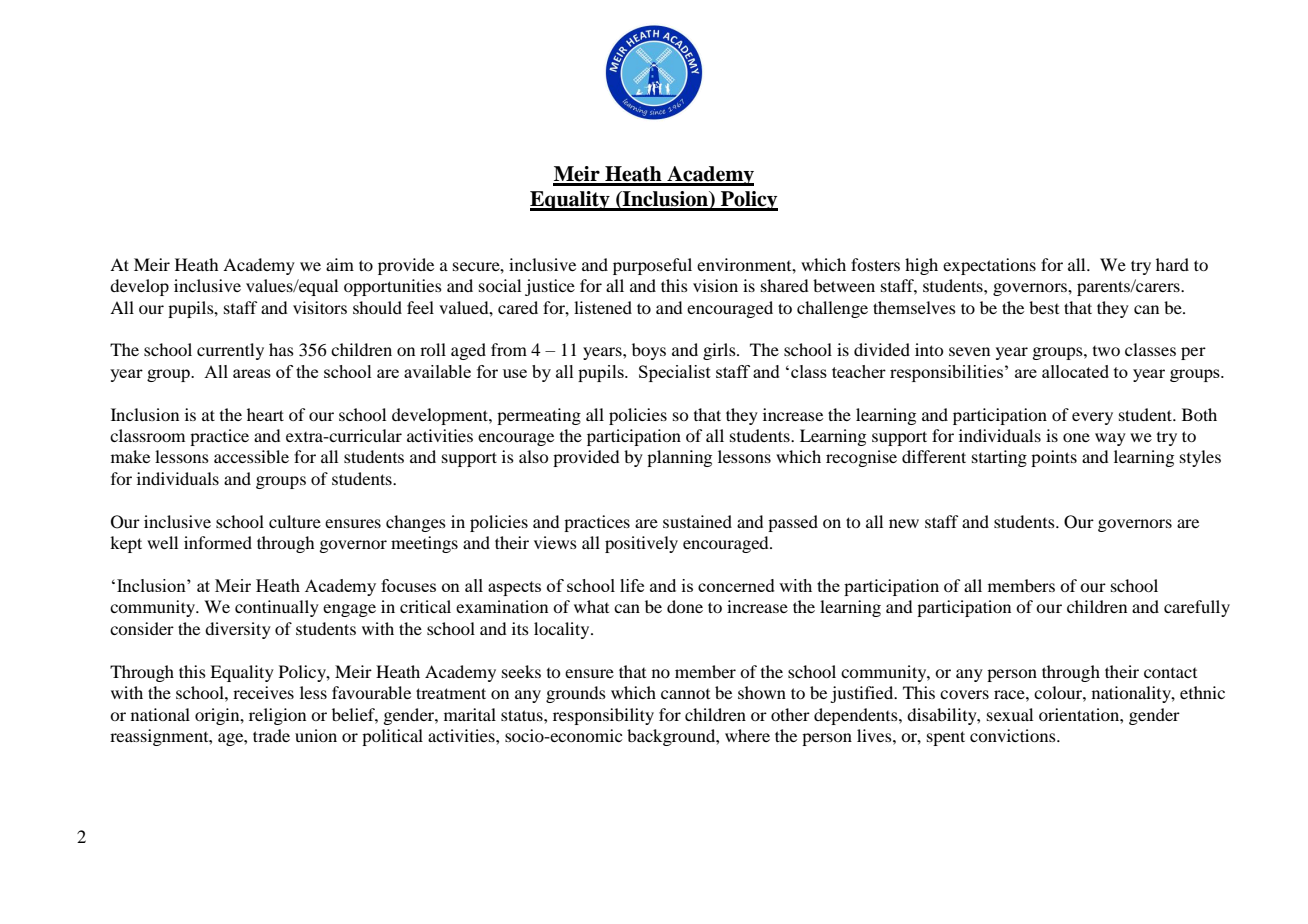 Image resolution: width=1308 pixels, height=924 pixels. I want to click on purposeful, so click(652, 266).
